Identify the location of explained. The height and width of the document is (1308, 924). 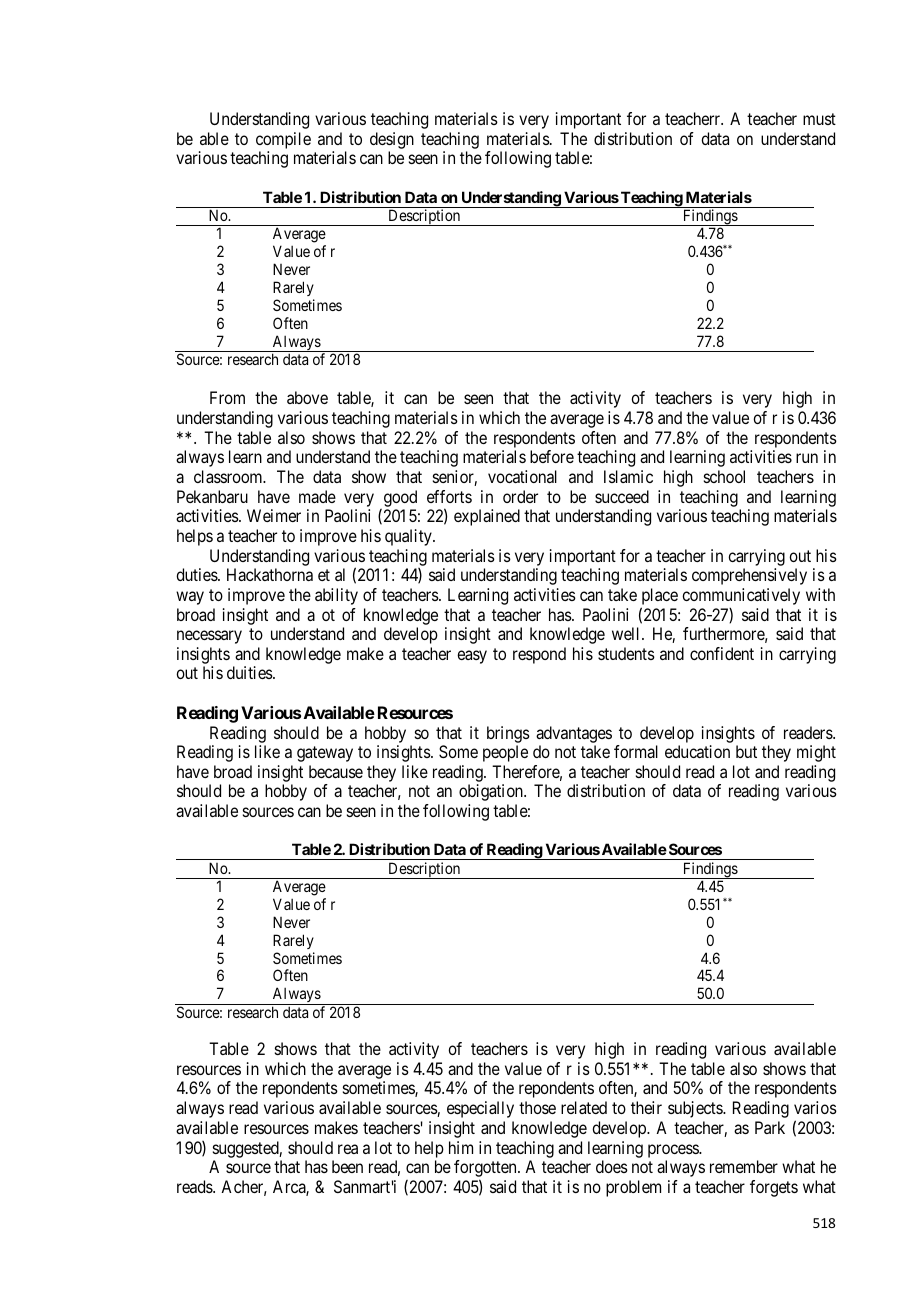
(487, 517).
